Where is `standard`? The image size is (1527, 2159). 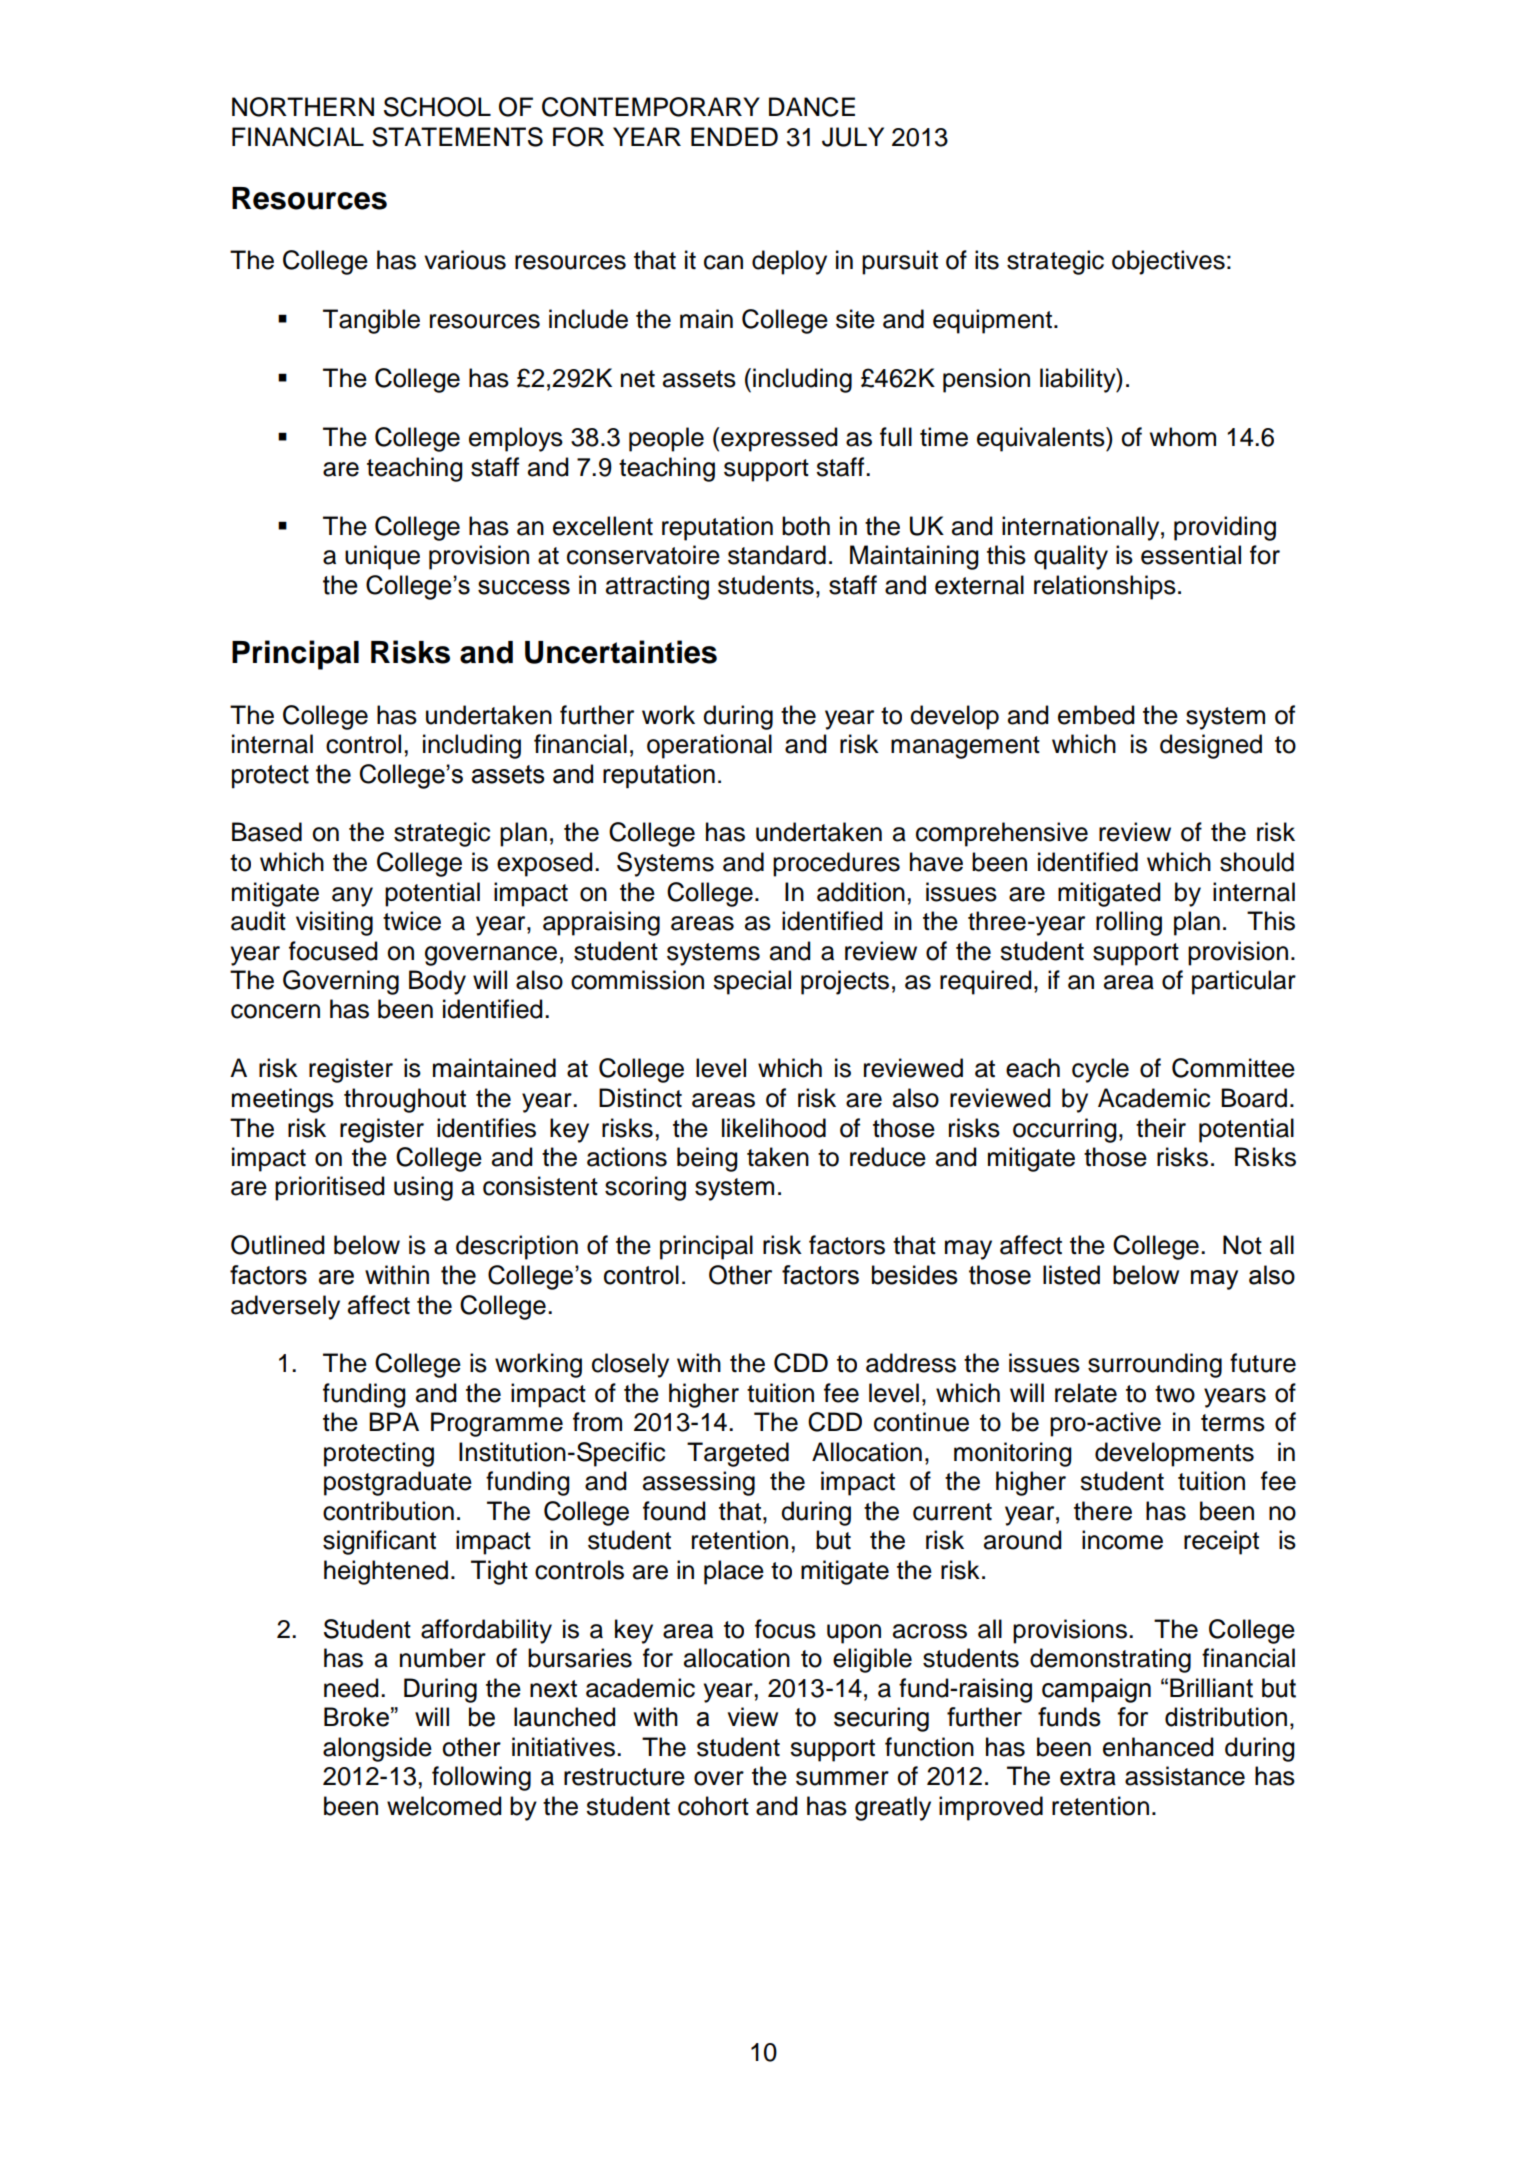 standard is located at coordinates (777, 555).
